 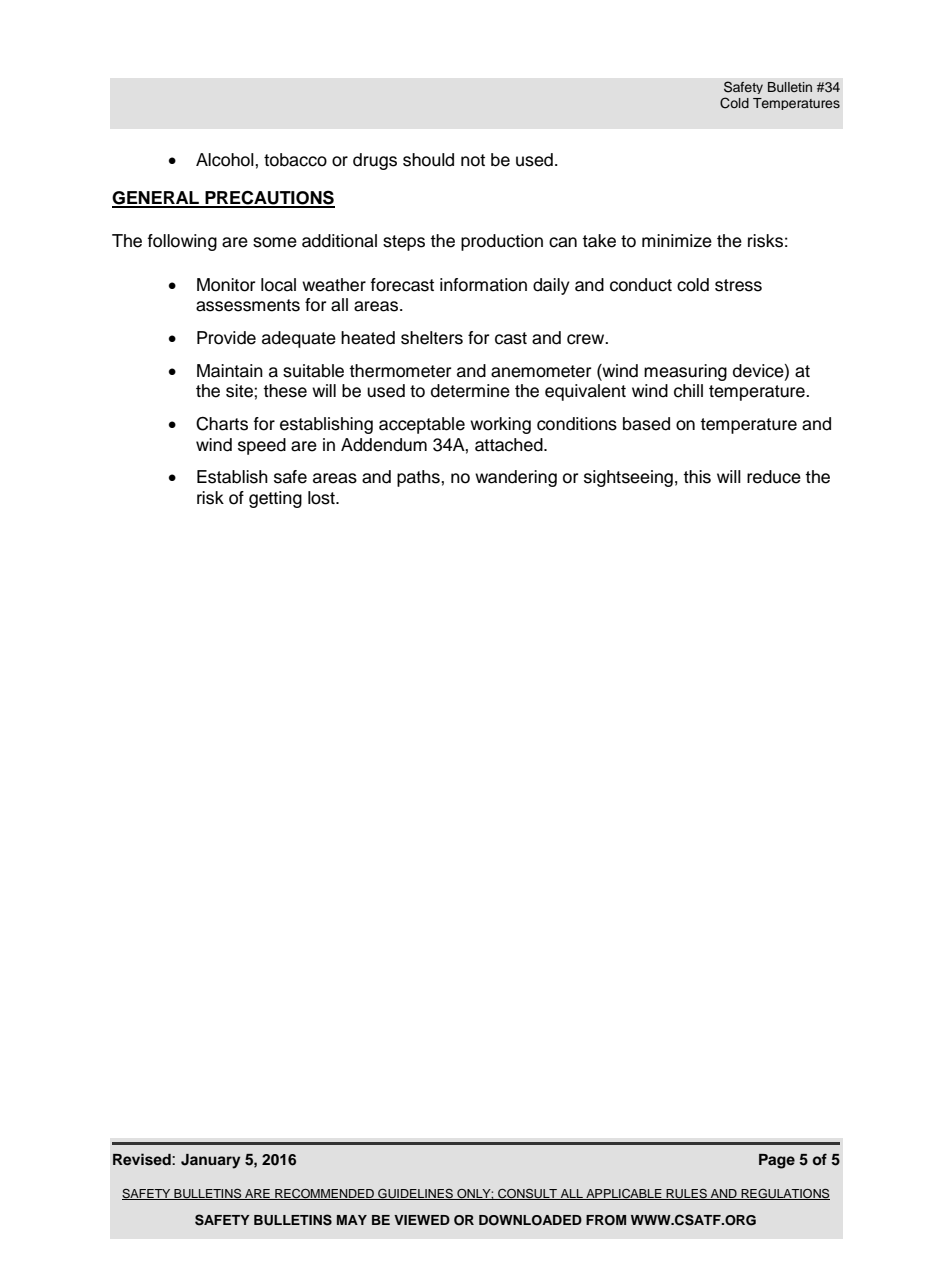 What do you see at coordinates (697, 477) in the document?
I see `this` at bounding box center [697, 477].
